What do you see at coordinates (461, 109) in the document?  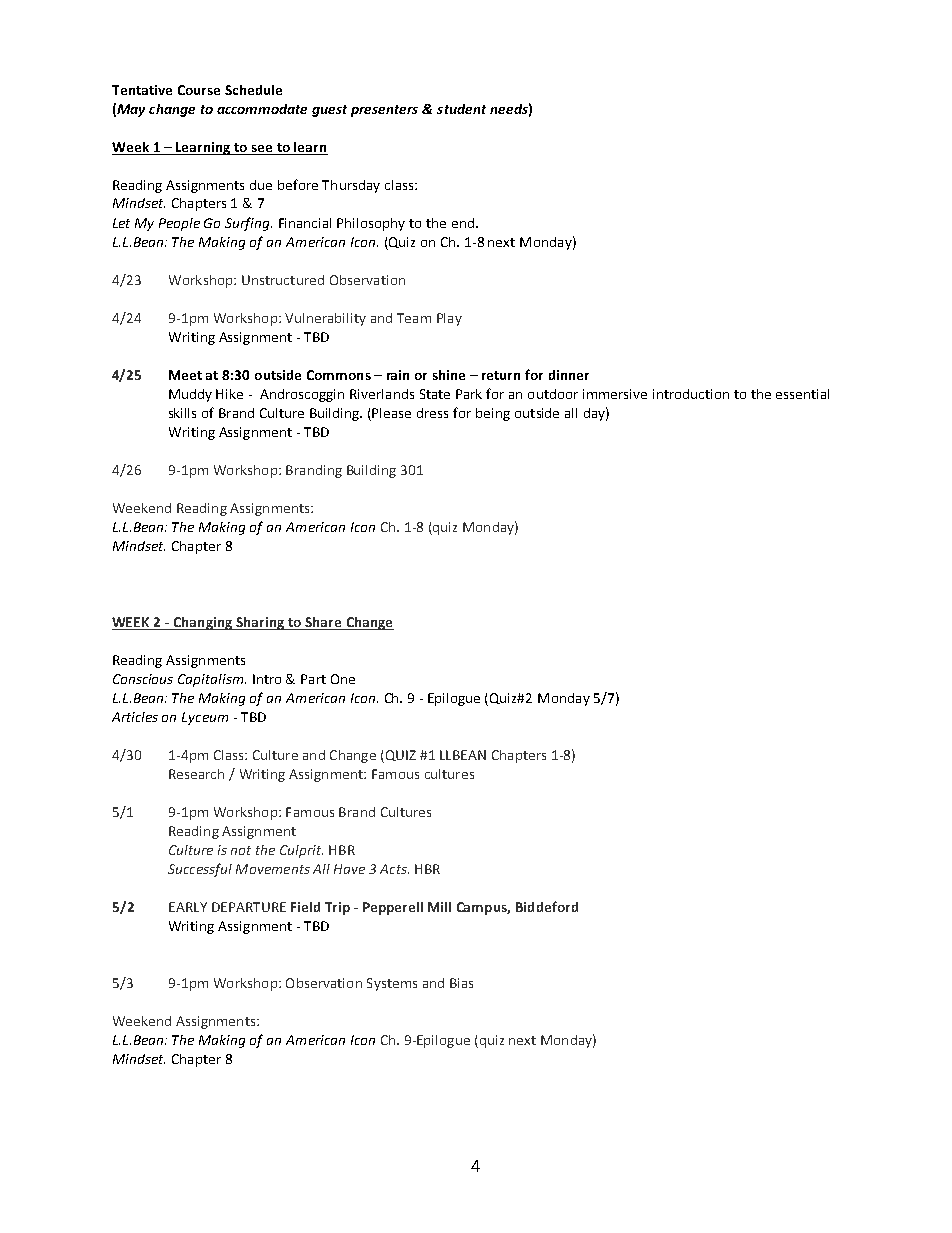 I see `student` at bounding box center [461, 109].
